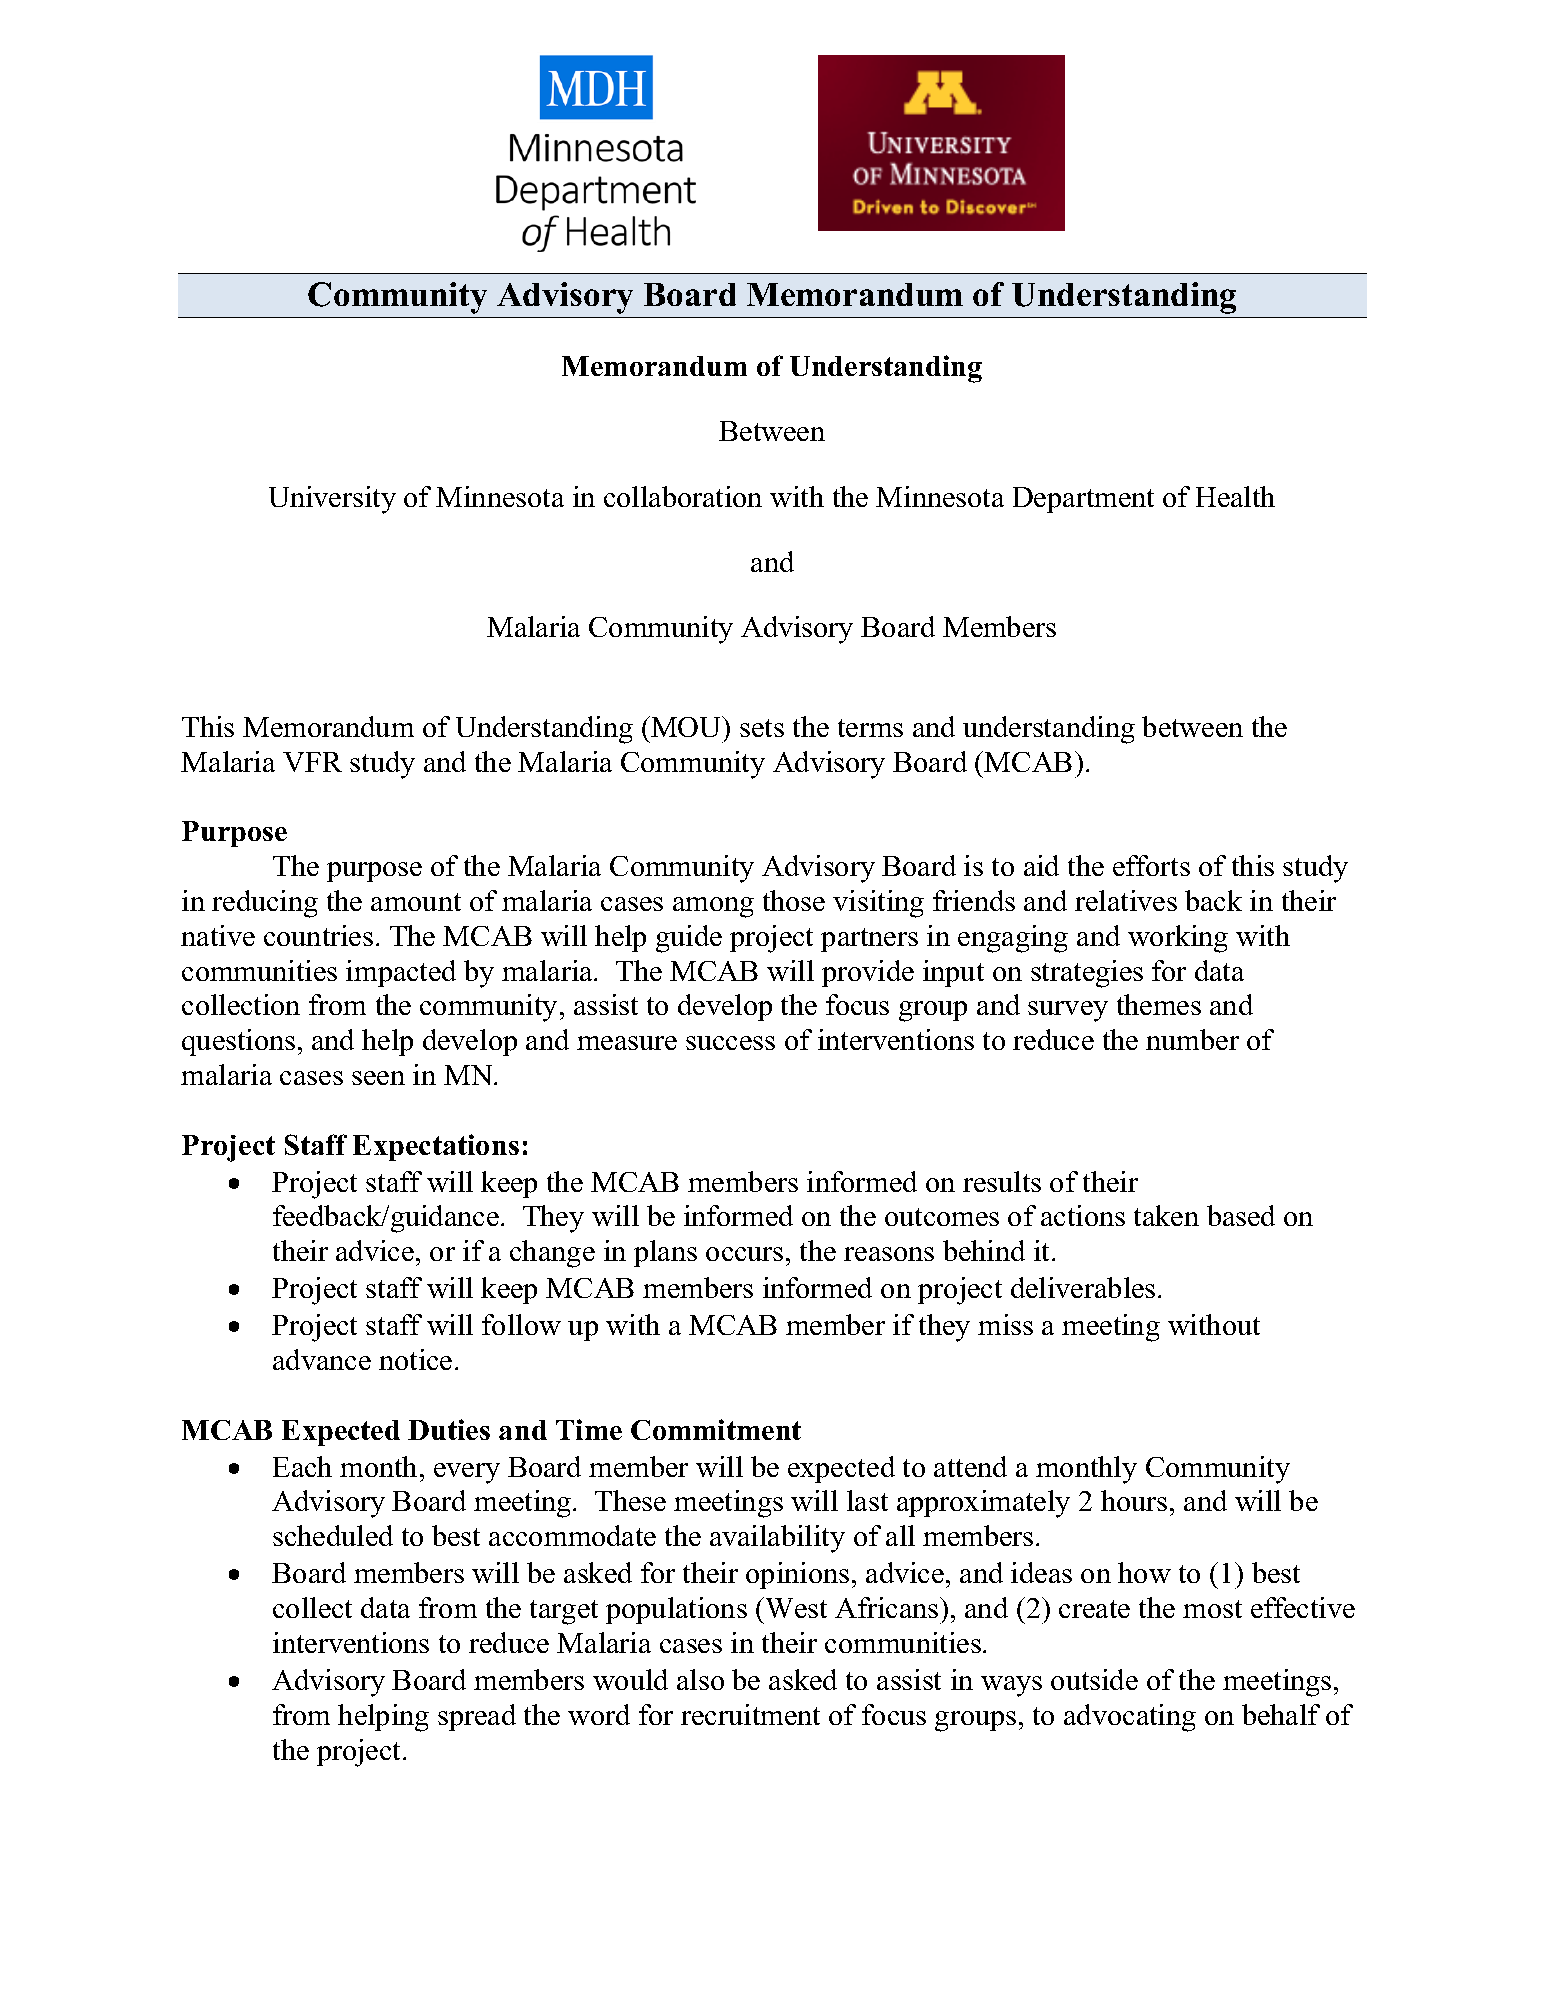 The image size is (1545, 1999). Describe the element at coordinates (730, 1043) in the screenshot. I see `success` at that location.
